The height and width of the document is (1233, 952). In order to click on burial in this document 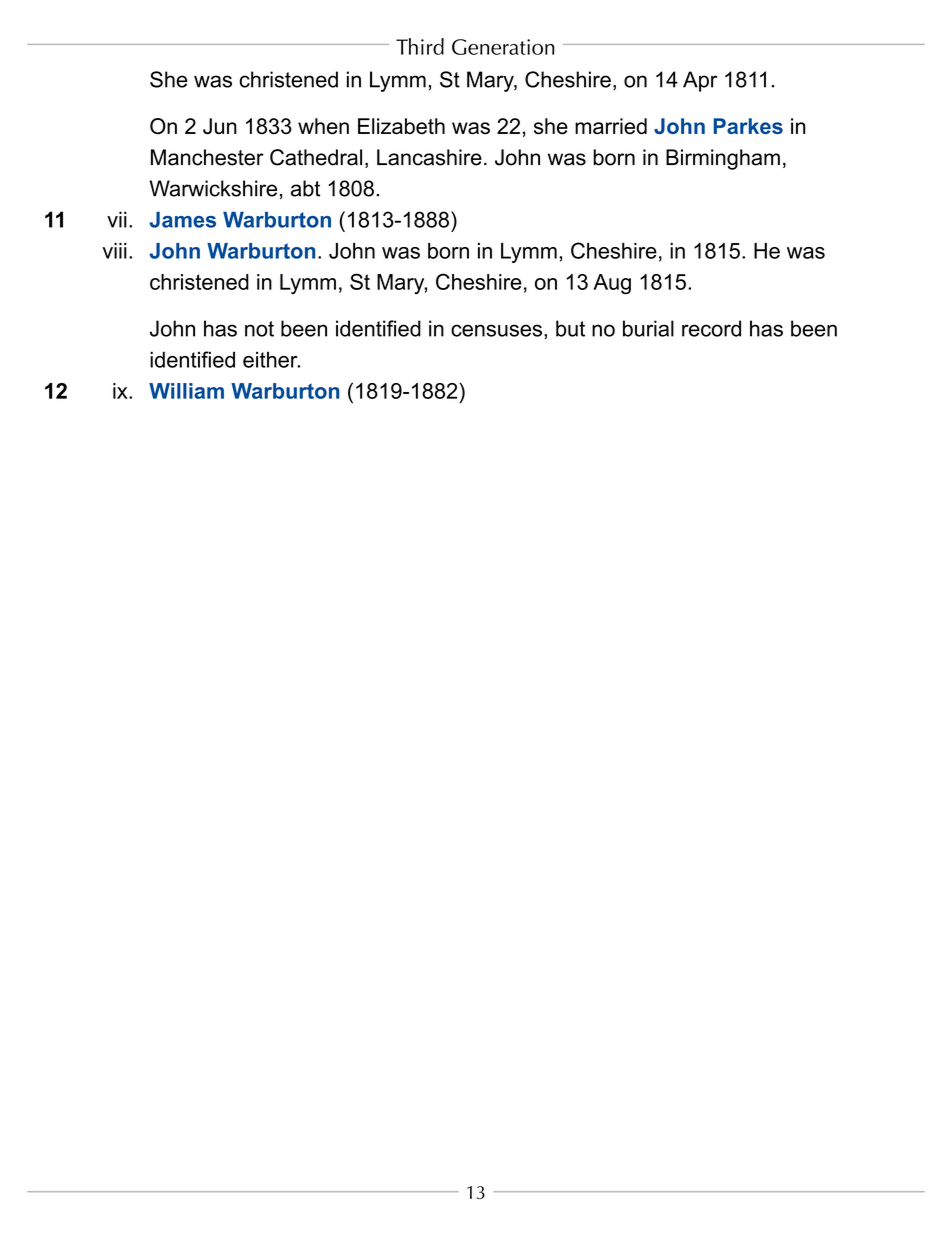, I will do `click(648, 328)`.
